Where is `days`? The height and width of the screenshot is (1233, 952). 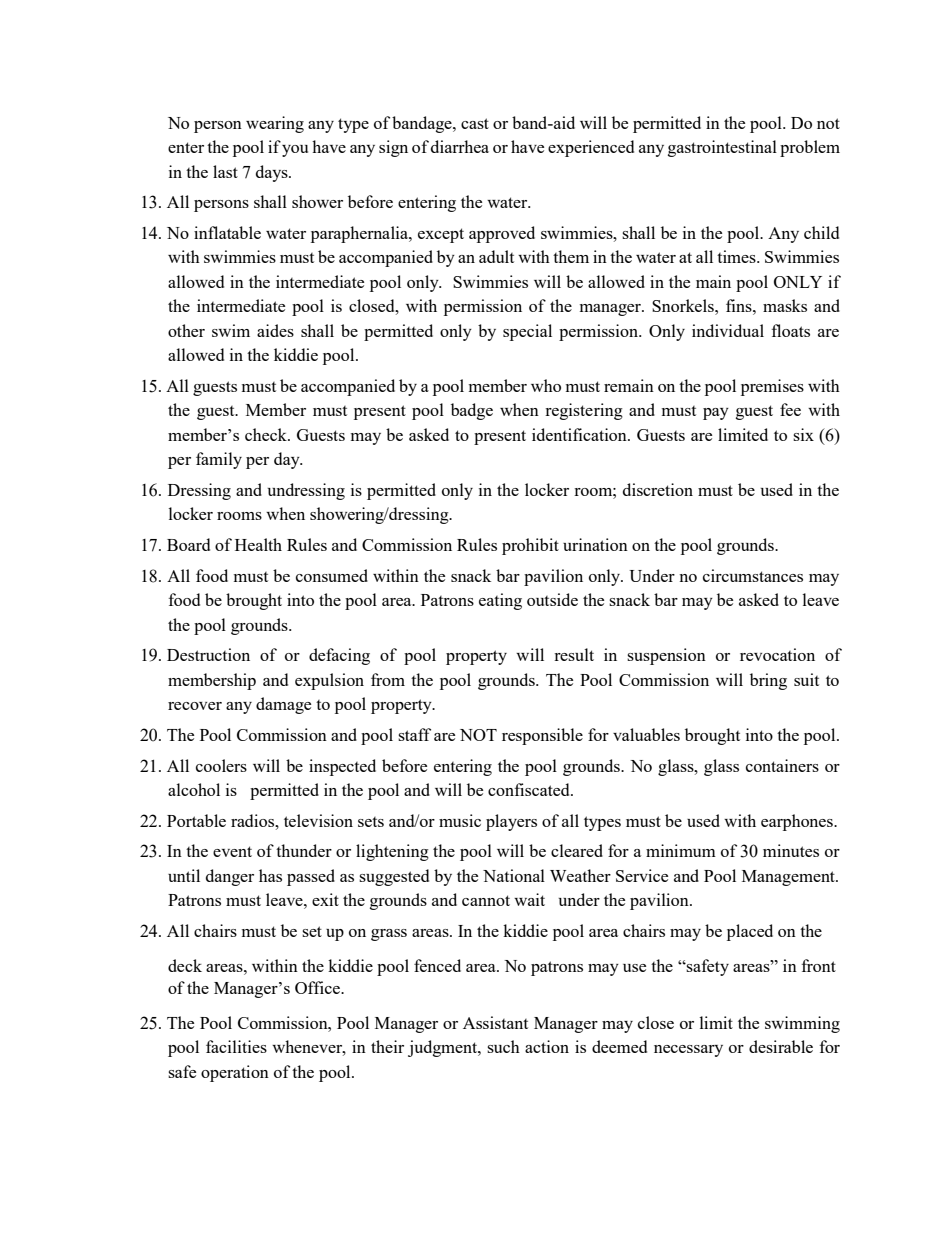
days is located at coordinates (273, 173).
